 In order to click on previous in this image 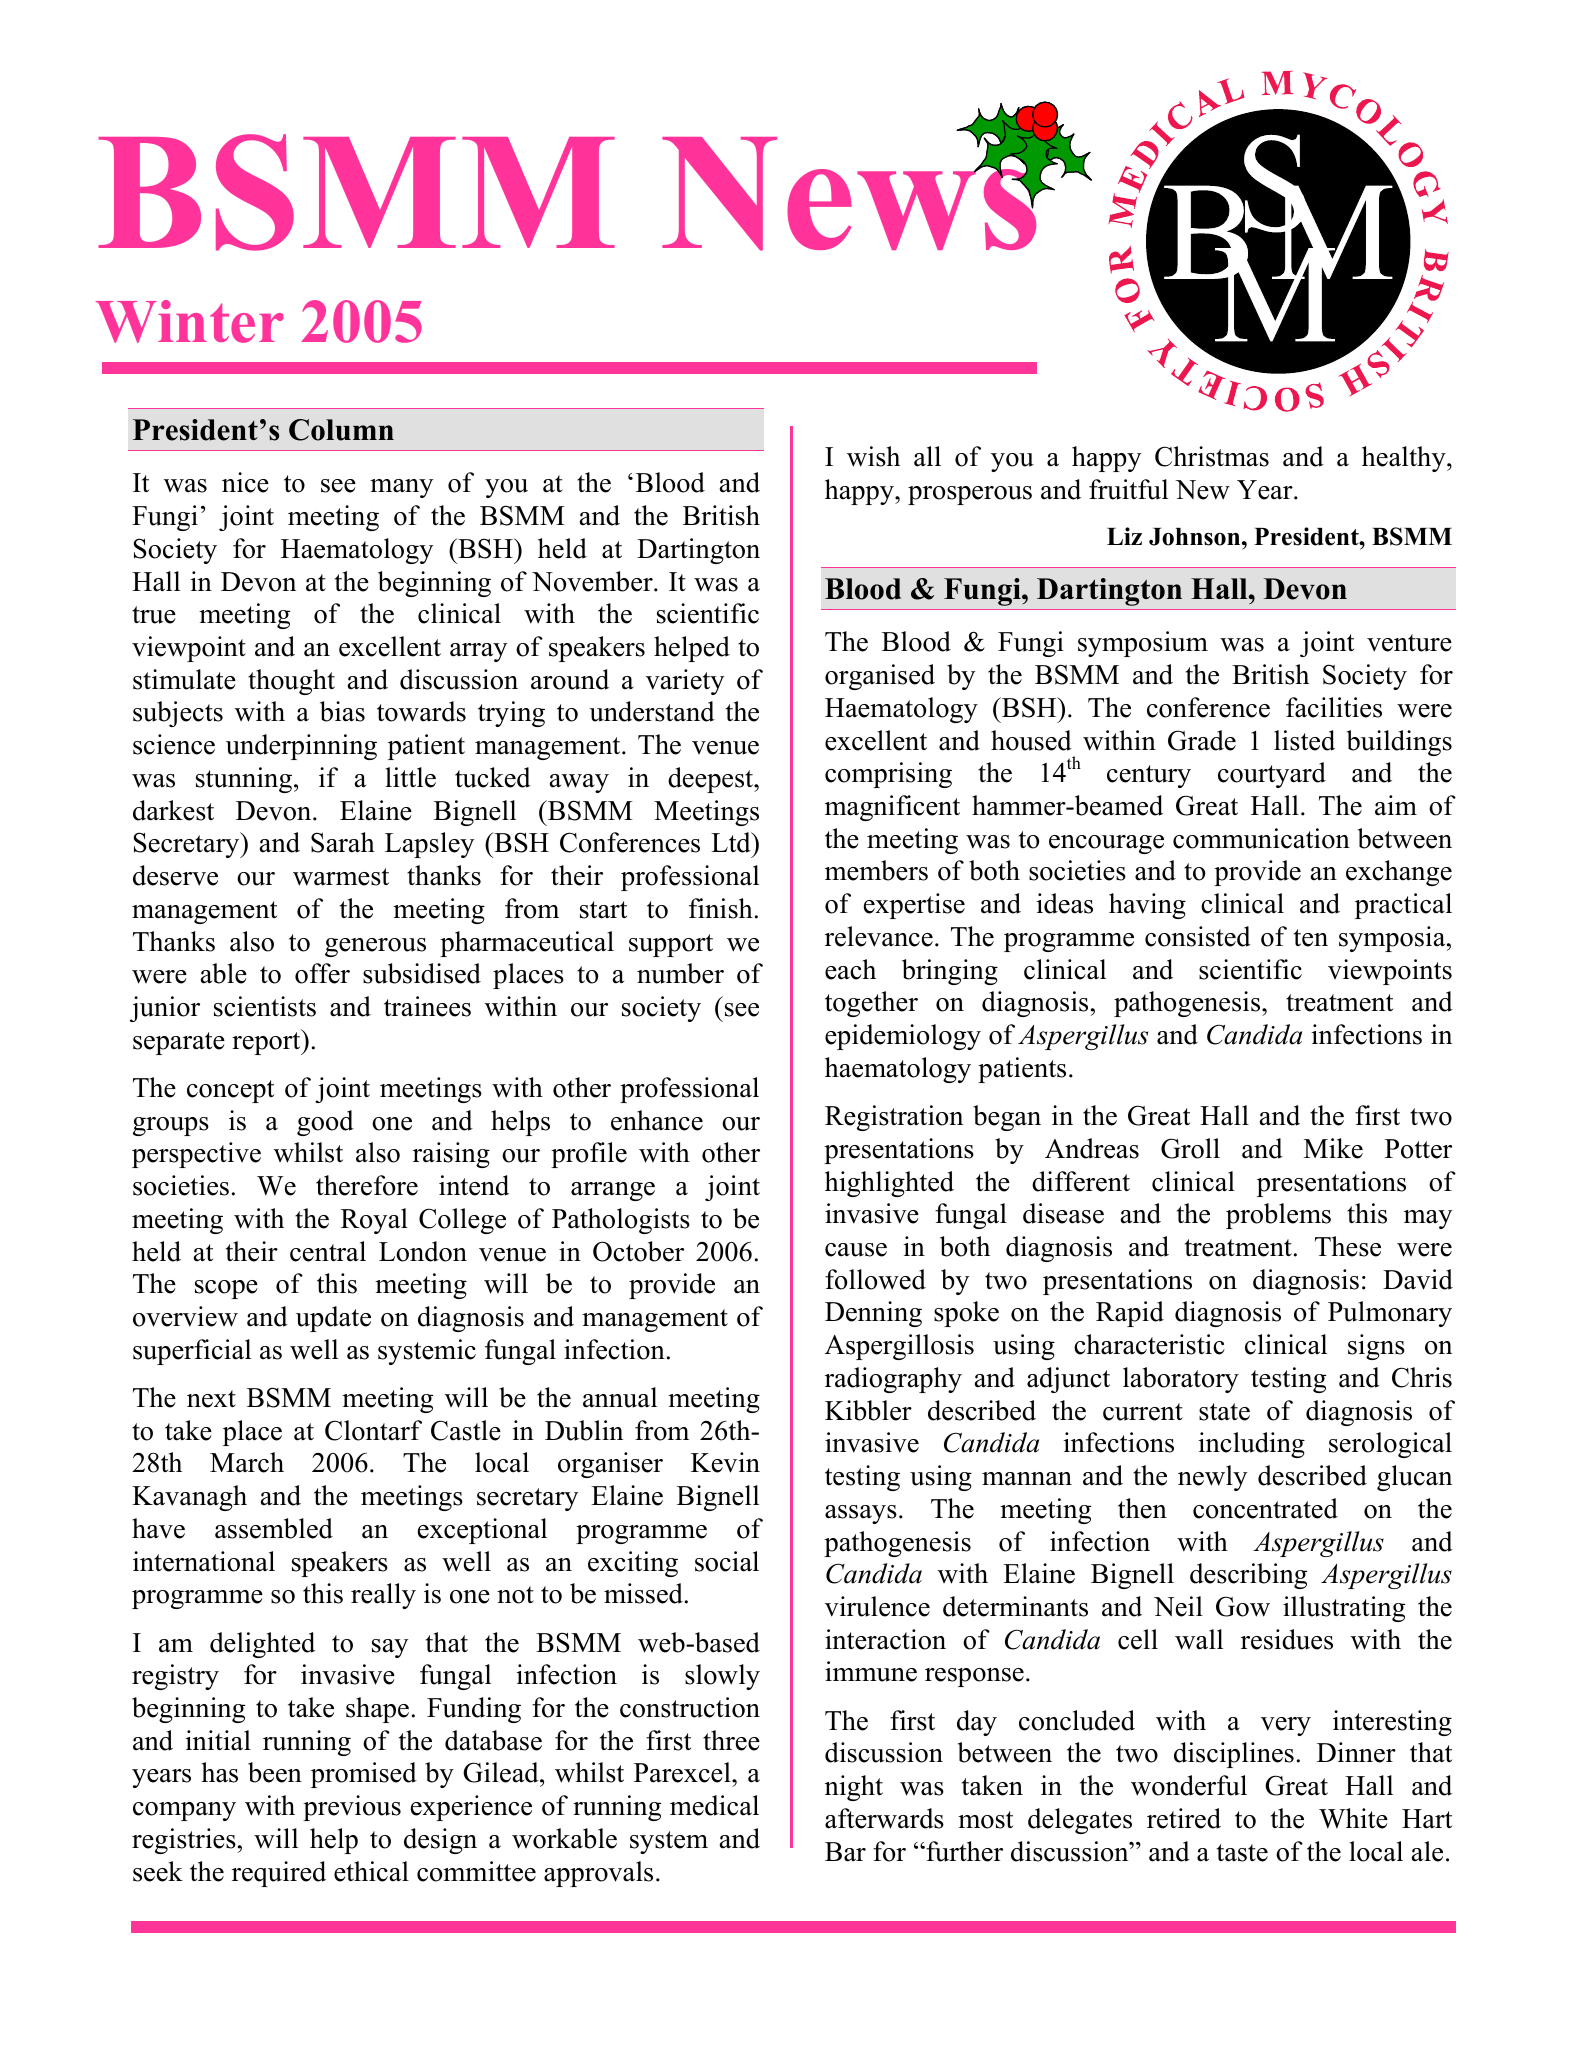, I will do `click(352, 1808)`.
